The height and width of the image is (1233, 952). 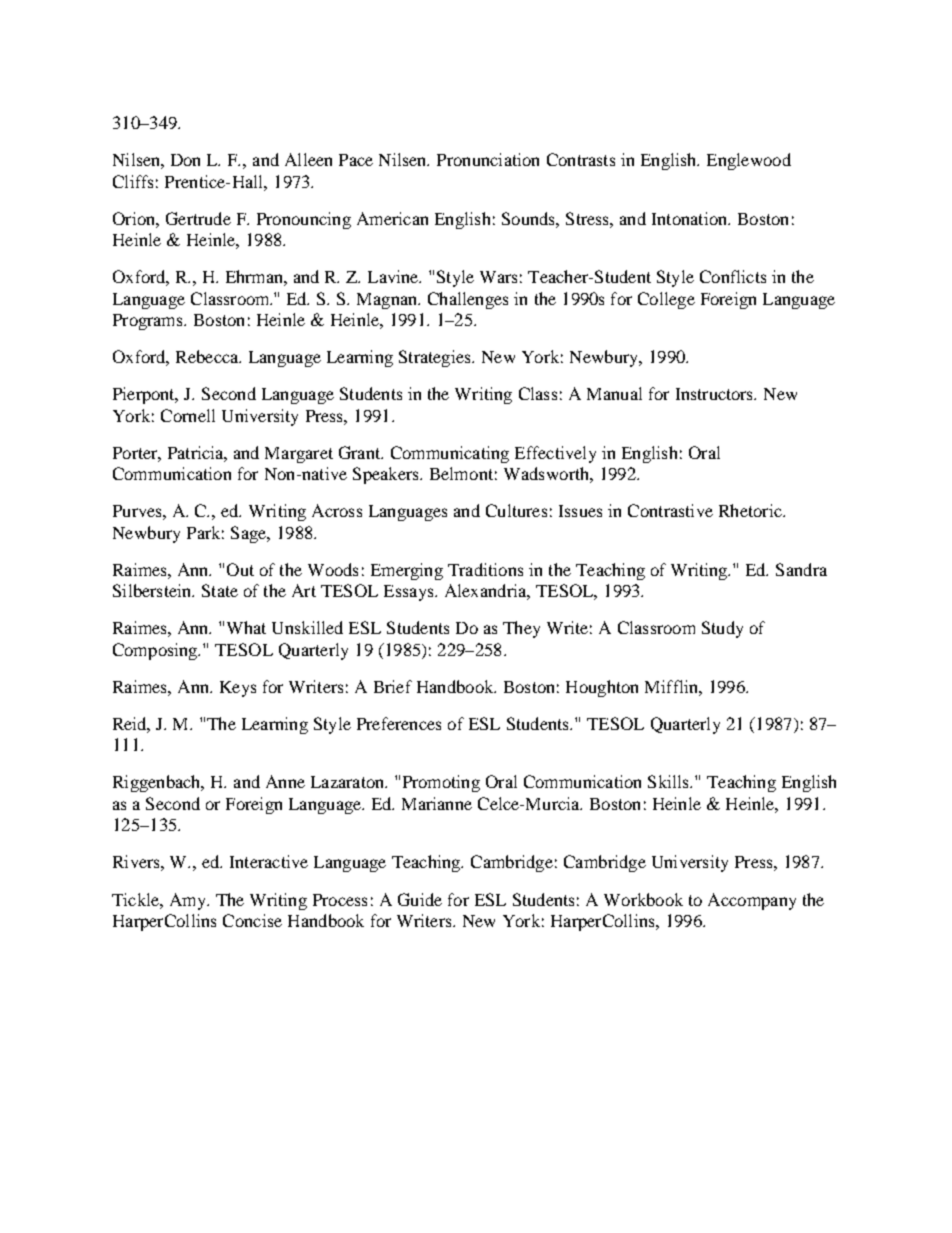 What do you see at coordinates (749, 161) in the image?
I see `Englewood` at bounding box center [749, 161].
